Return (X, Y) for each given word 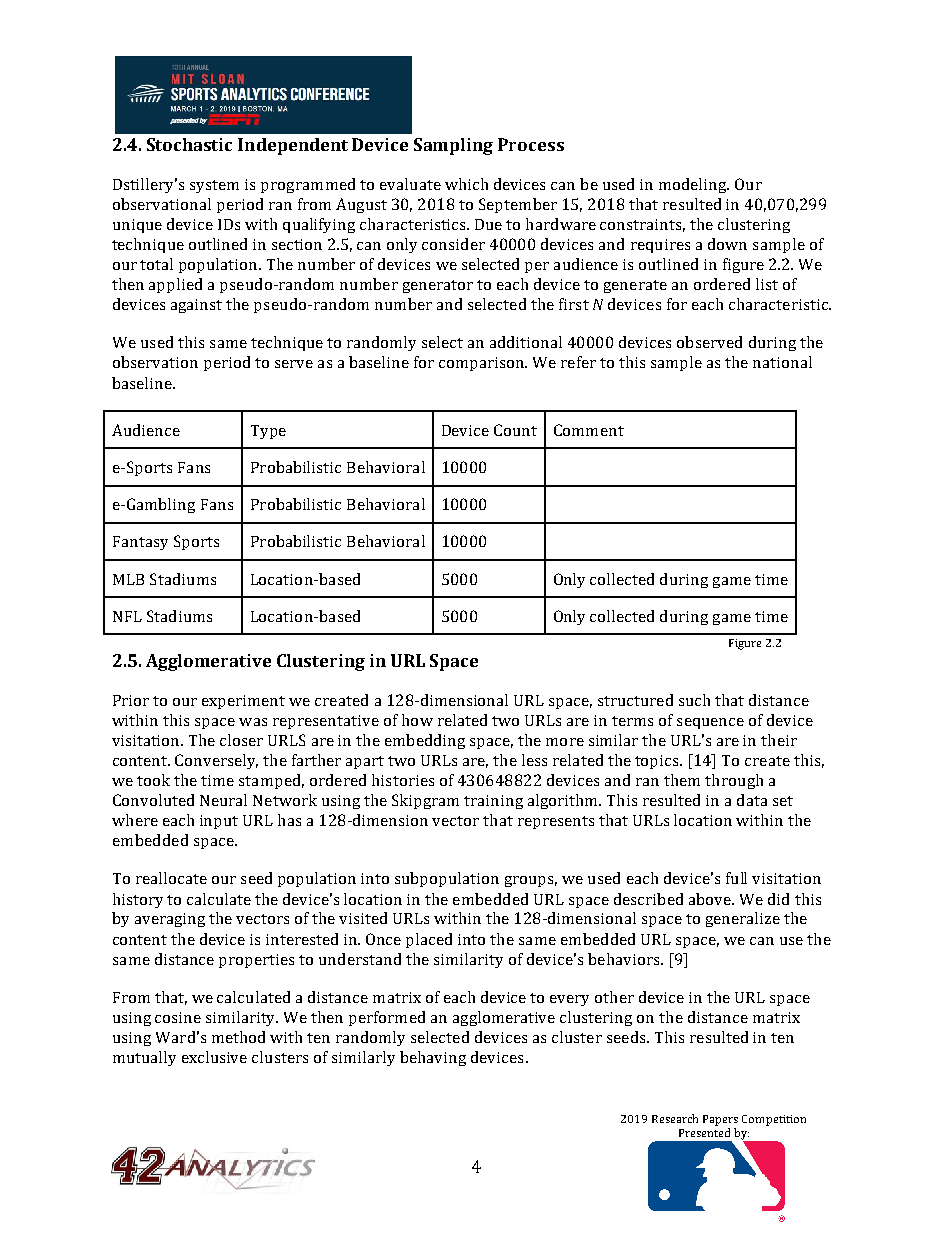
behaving (433, 1058)
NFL (127, 616)
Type (268, 432)
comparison (483, 364)
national (782, 362)
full (736, 878)
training (493, 802)
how (417, 720)
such (694, 700)
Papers (720, 1120)
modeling (694, 185)
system (214, 186)
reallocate (171, 878)
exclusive (214, 1057)
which (466, 184)
